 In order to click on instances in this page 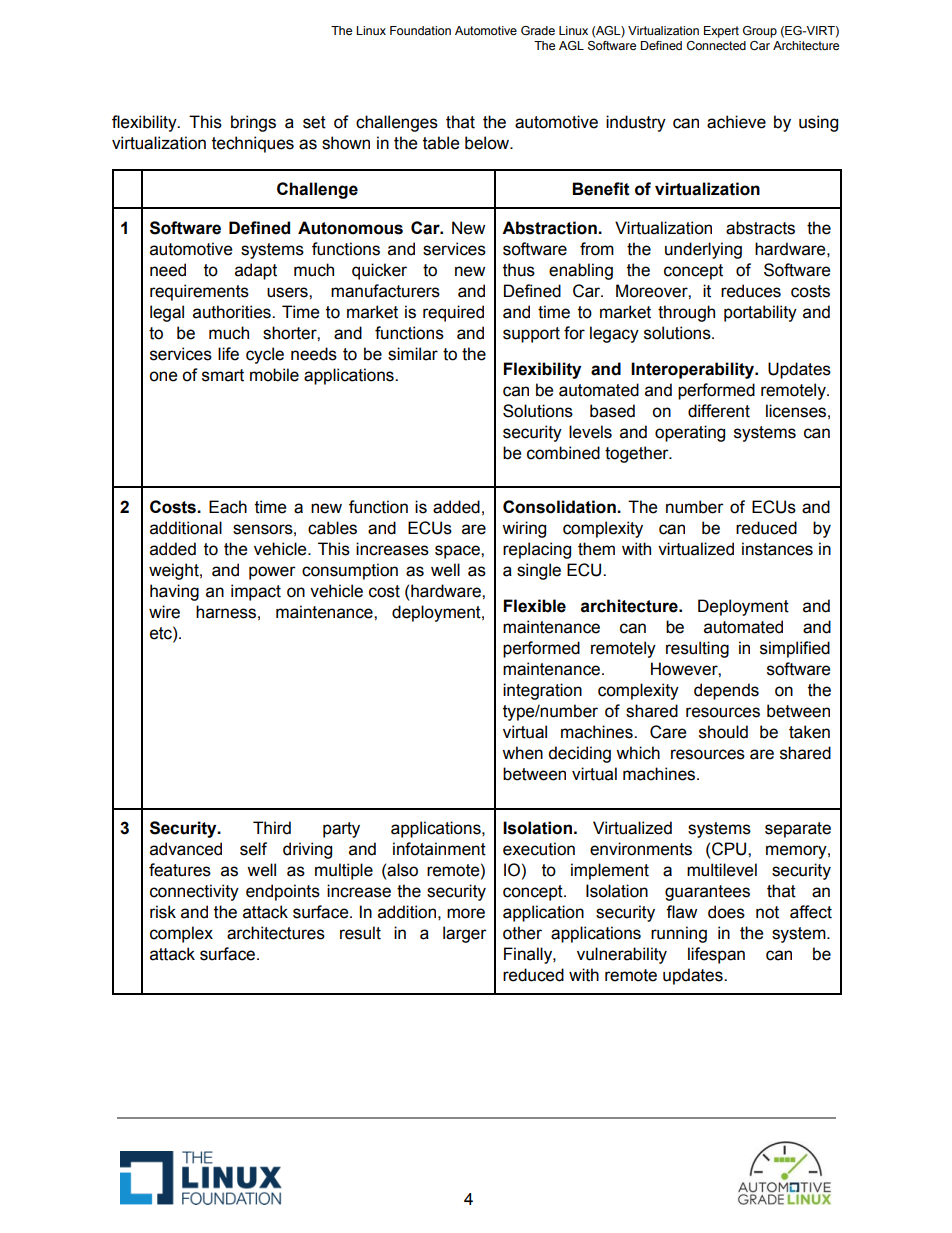, I will do `click(777, 549)`.
